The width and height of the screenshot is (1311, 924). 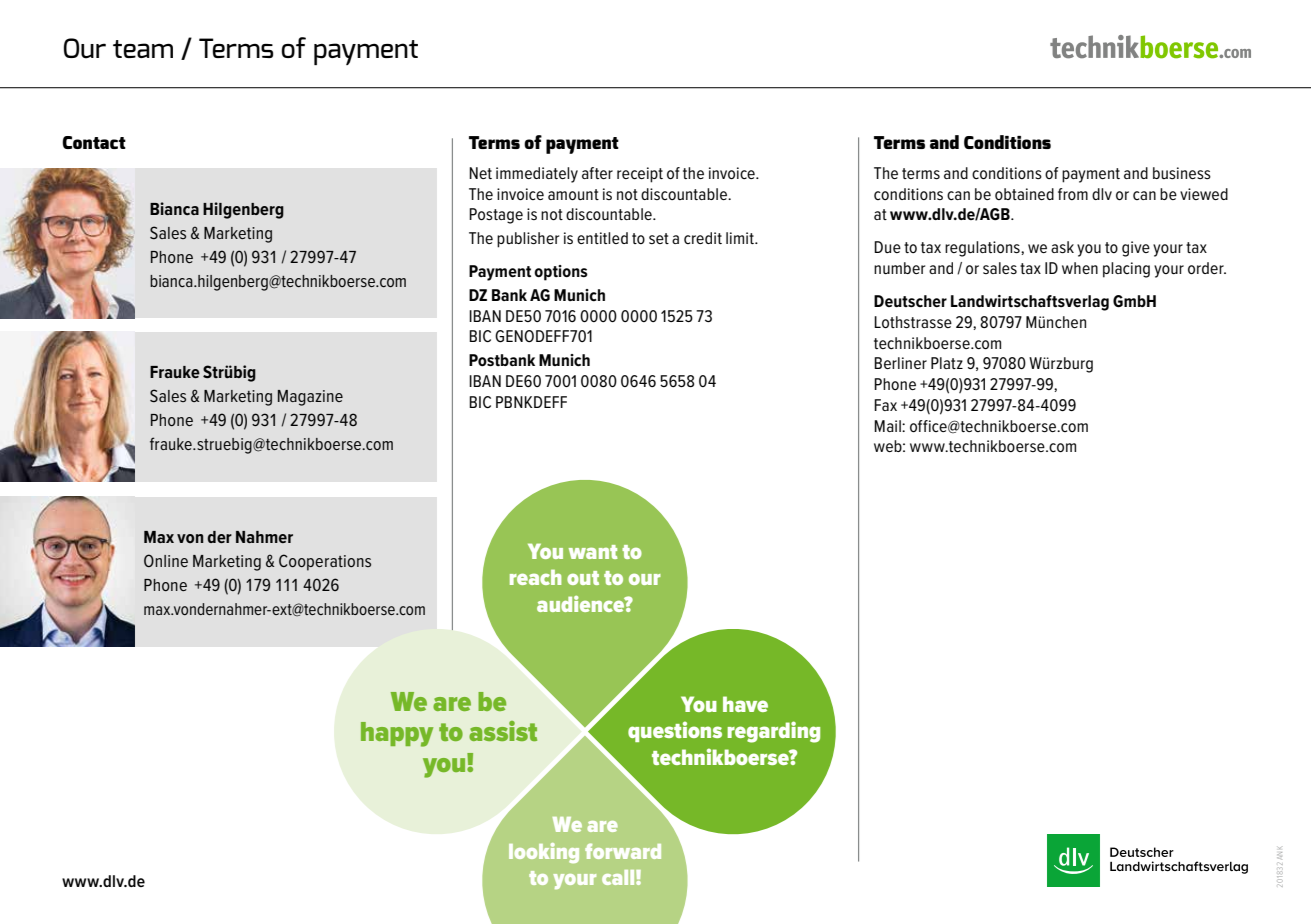 What do you see at coordinates (310, 398) in the screenshot?
I see `Magazine` at bounding box center [310, 398].
